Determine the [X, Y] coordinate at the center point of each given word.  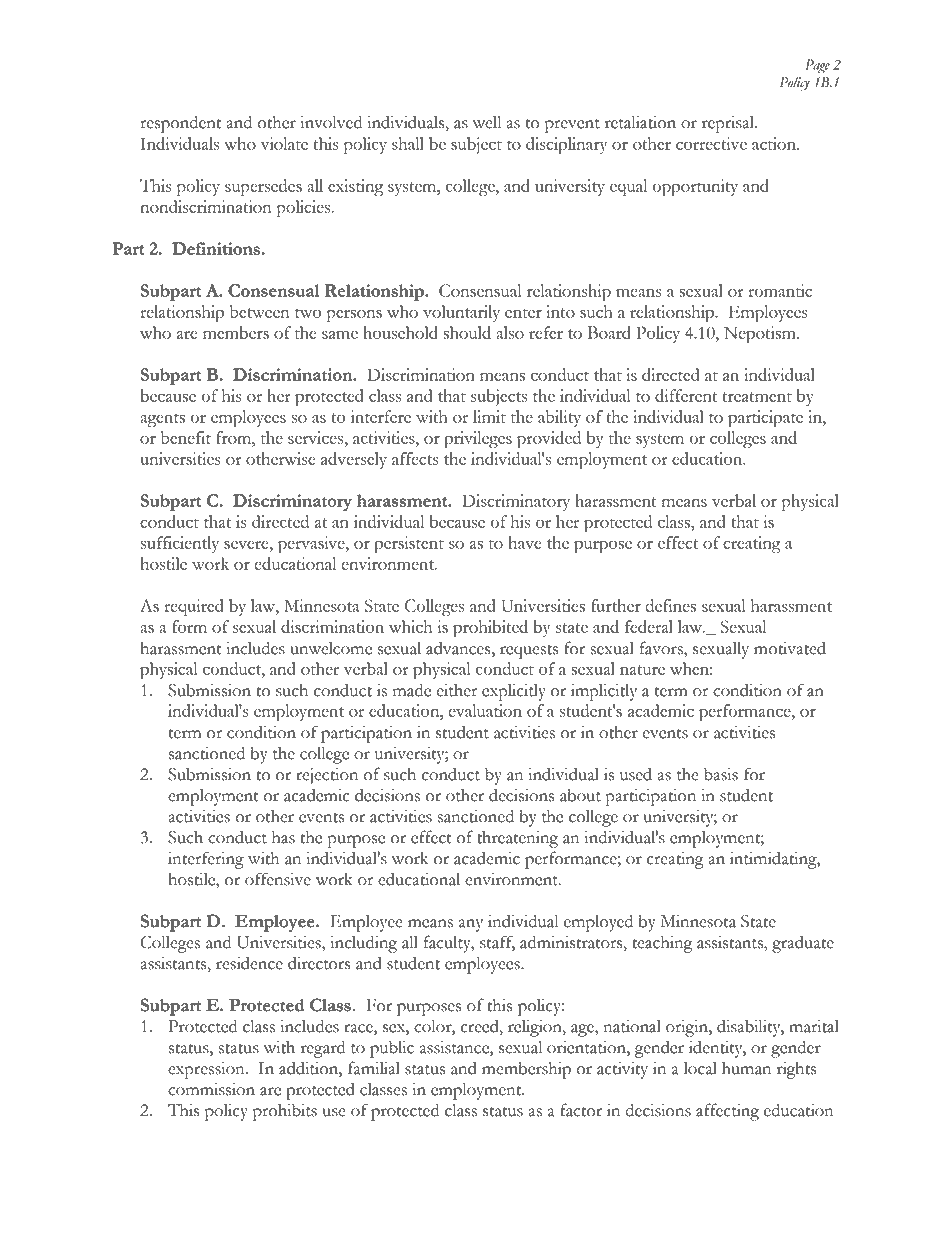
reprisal [729, 124]
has [283, 837]
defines [670, 605]
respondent [180, 124]
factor [581, 1110]
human [746, 1068]
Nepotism [761, 335]
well [487, 122]
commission [211, 1089]
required [194, 608]
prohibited [490, 629]
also [510, 332]
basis [721, 774]
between [260, 311]
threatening [517, 839]
